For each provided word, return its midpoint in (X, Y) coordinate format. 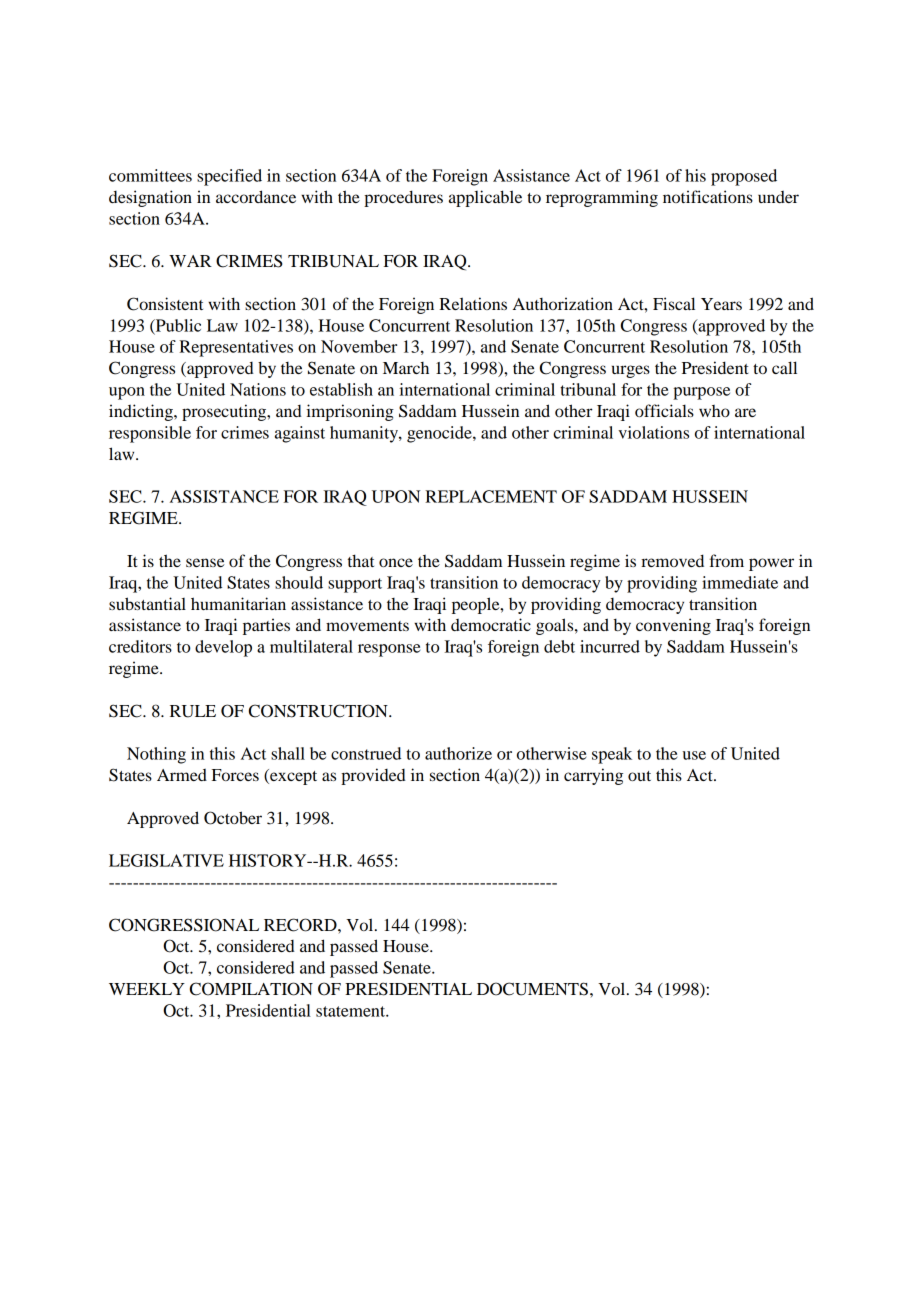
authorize (458, 753)
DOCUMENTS (534, 989)
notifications (708, 196)
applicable (485, 198)
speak (612, 755)
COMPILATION (251, 989)
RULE (193, 711)
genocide (440, 434)
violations (653, 432)
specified (229, 177)
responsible (150, 434)
